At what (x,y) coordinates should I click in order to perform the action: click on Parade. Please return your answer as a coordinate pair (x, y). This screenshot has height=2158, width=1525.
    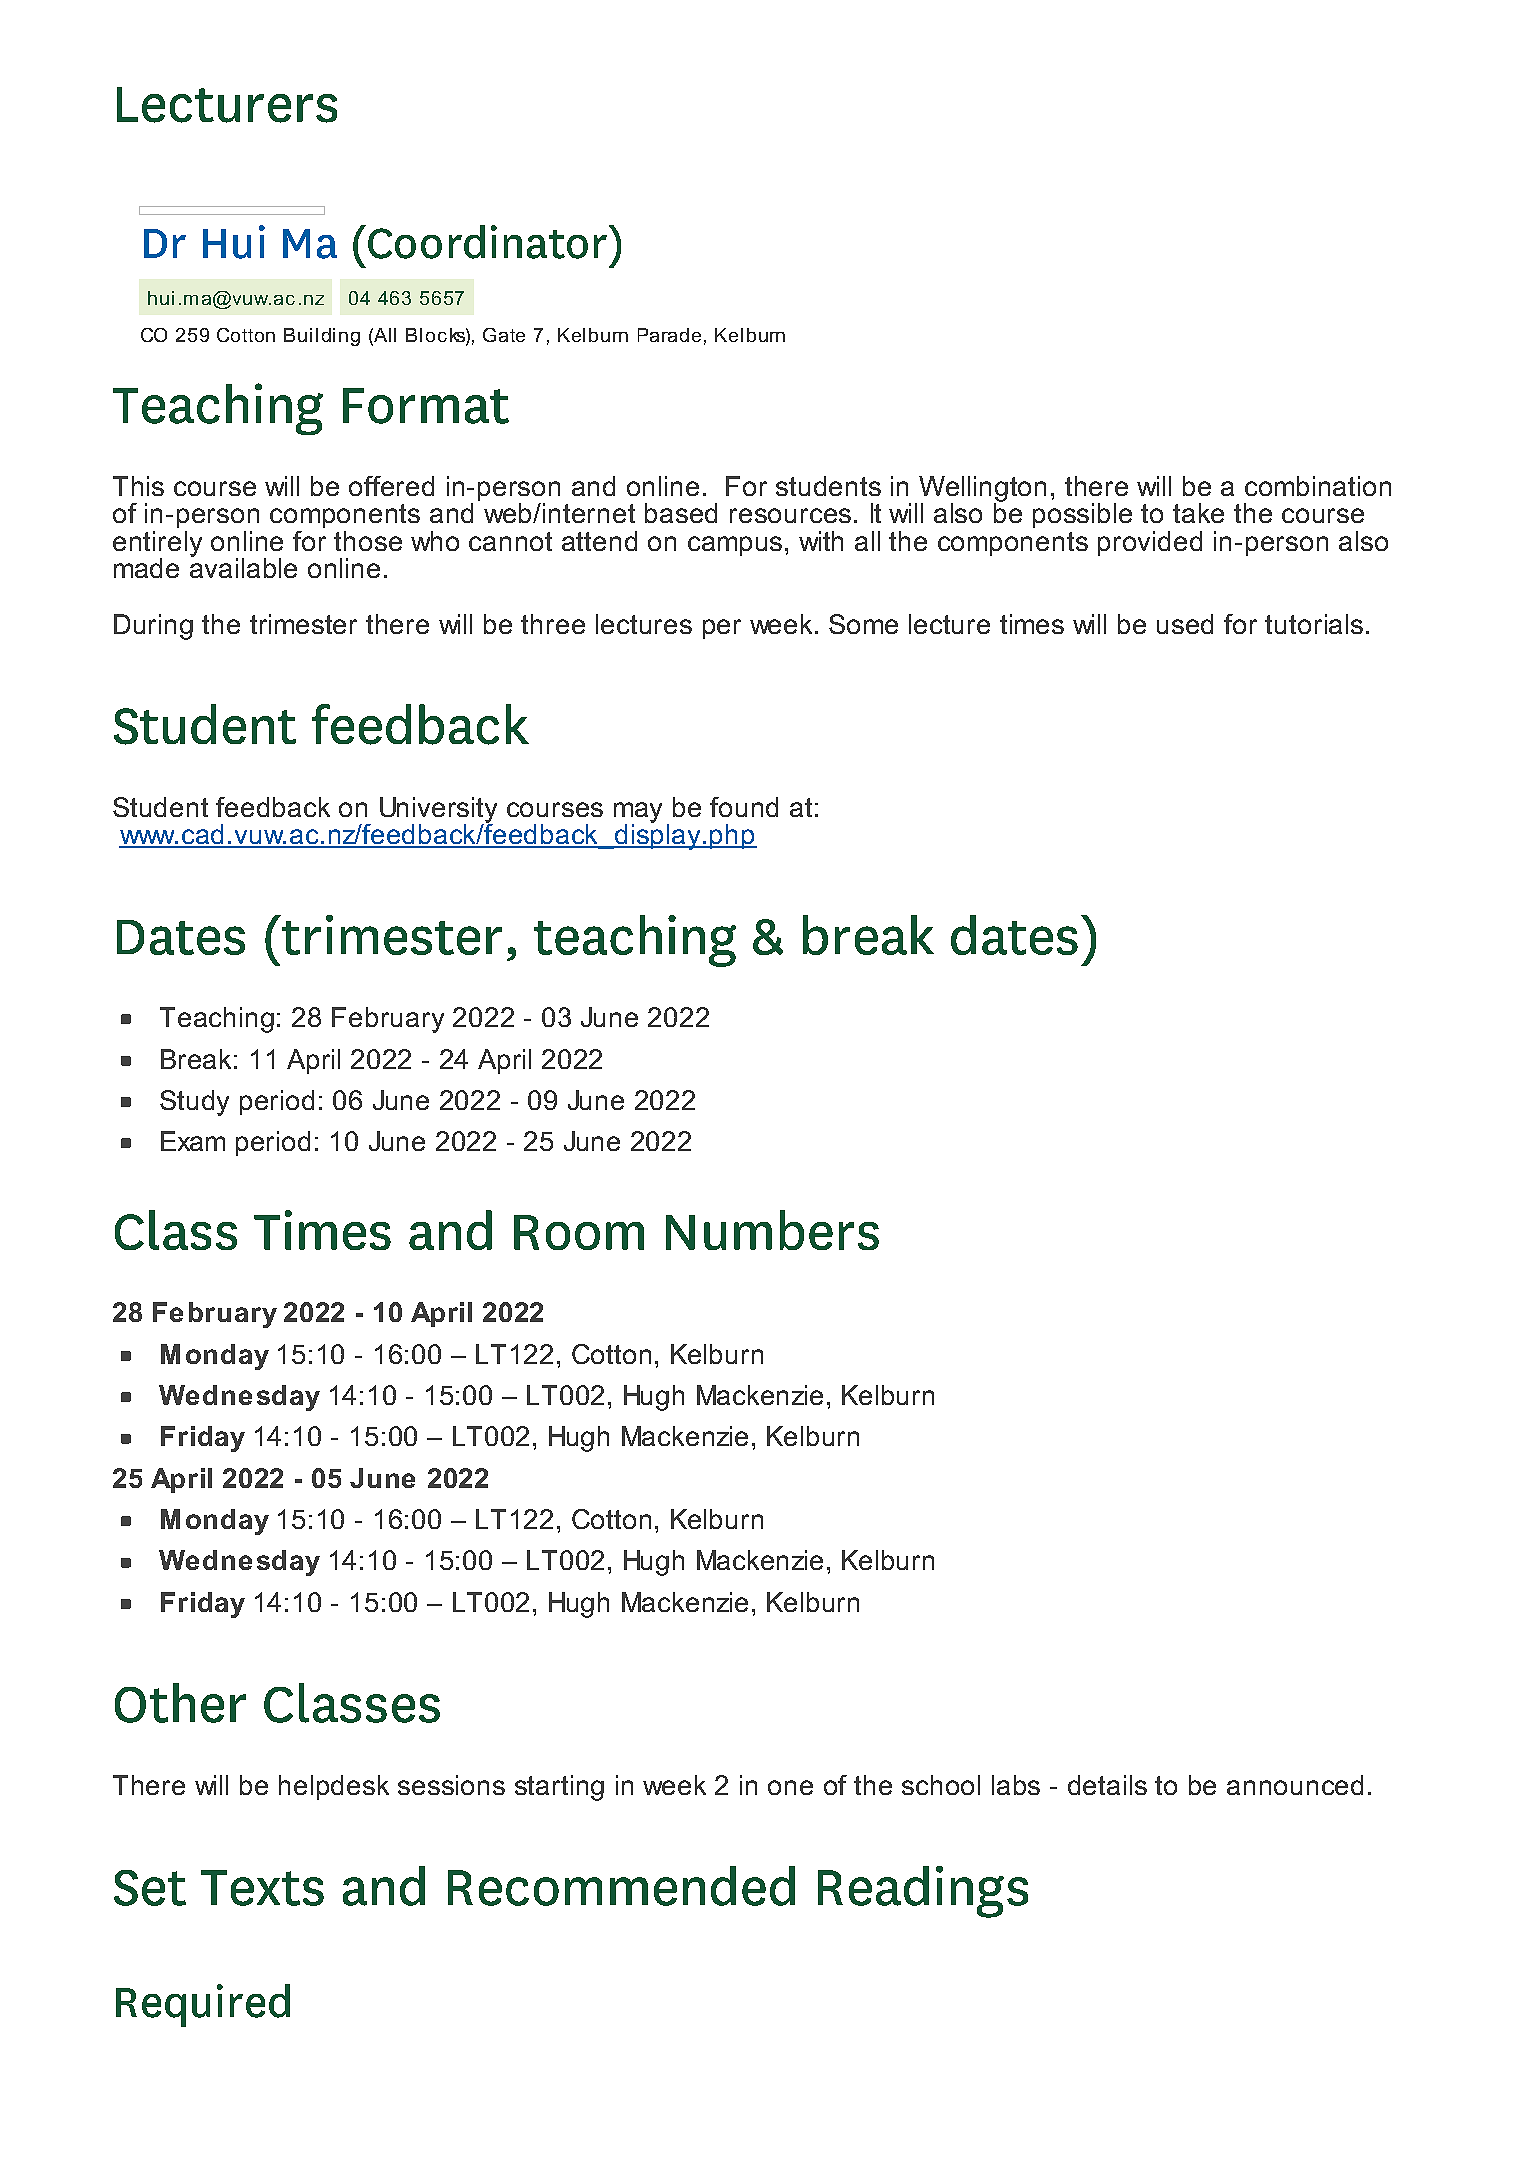
    Looking at the image, I should click on (669, 335).
